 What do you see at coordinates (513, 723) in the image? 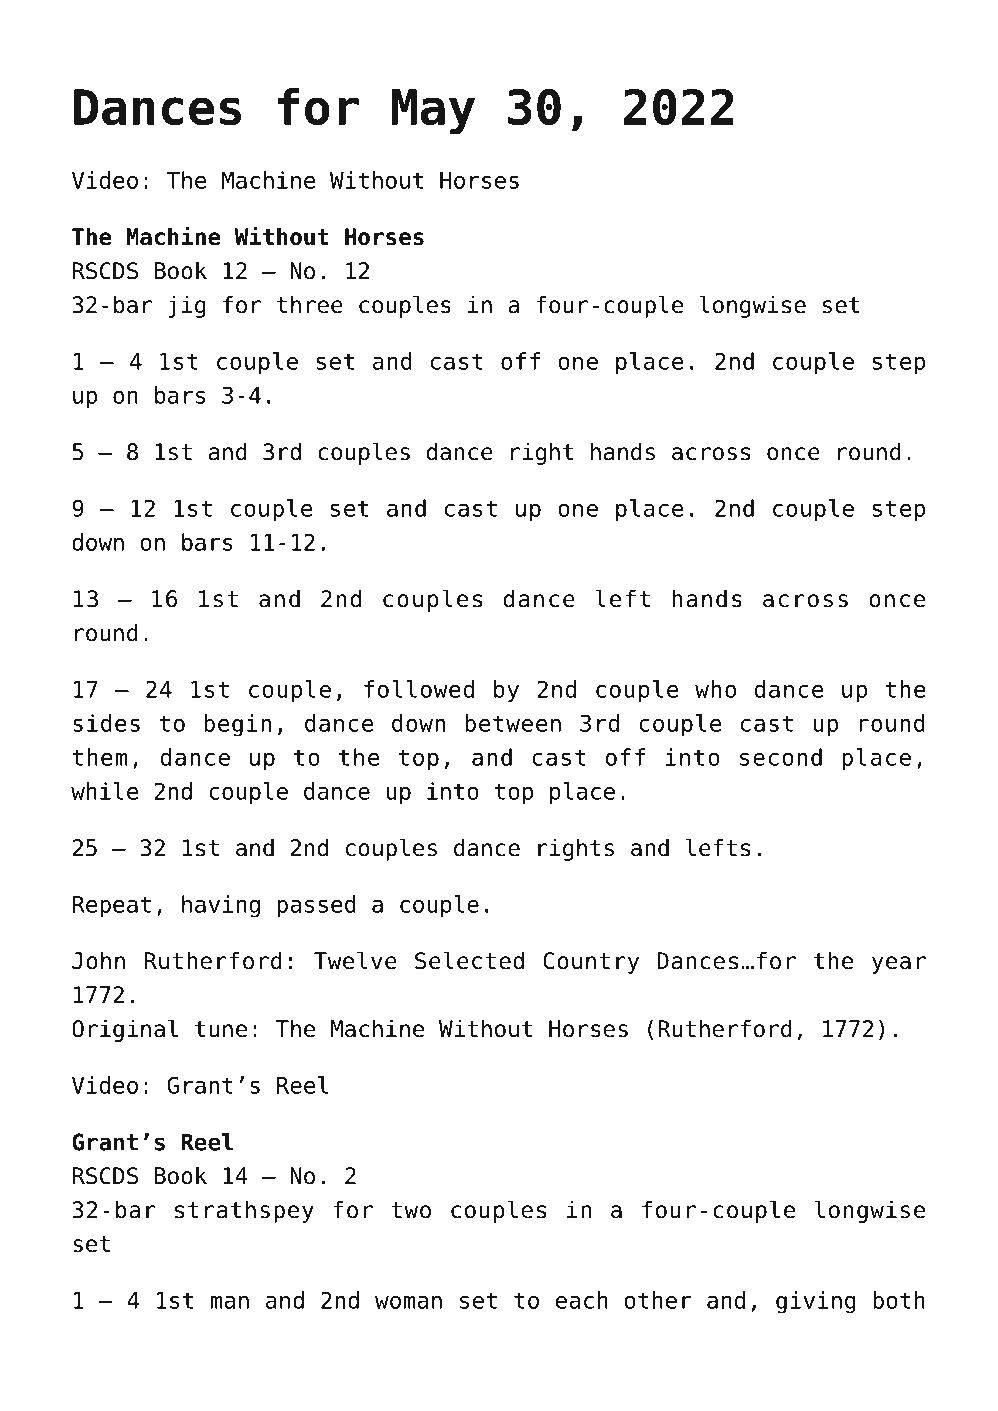
I see `between` at bounding box center [513, 723].
